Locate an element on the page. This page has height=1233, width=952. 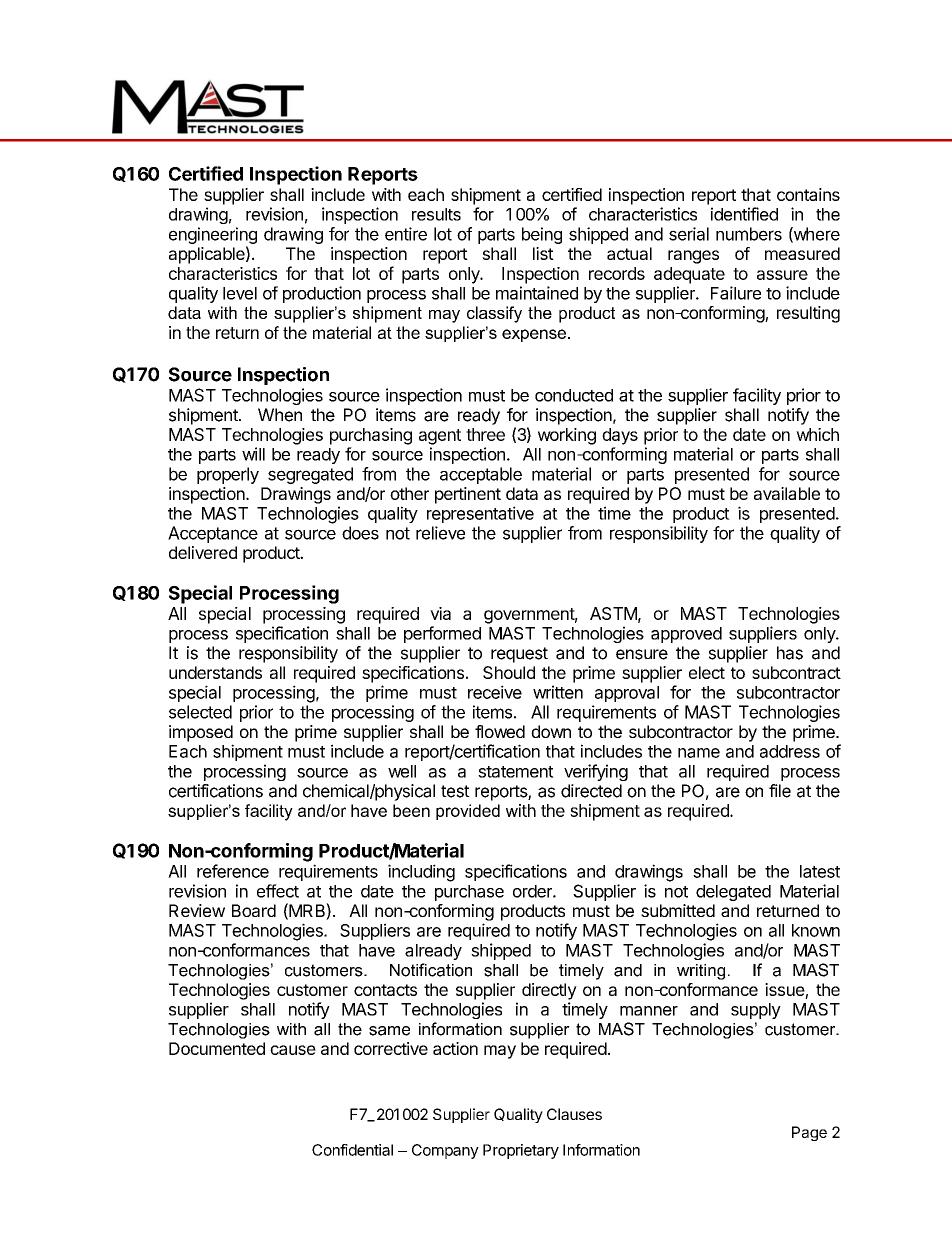
identified is located at coordinates (744, 214).
